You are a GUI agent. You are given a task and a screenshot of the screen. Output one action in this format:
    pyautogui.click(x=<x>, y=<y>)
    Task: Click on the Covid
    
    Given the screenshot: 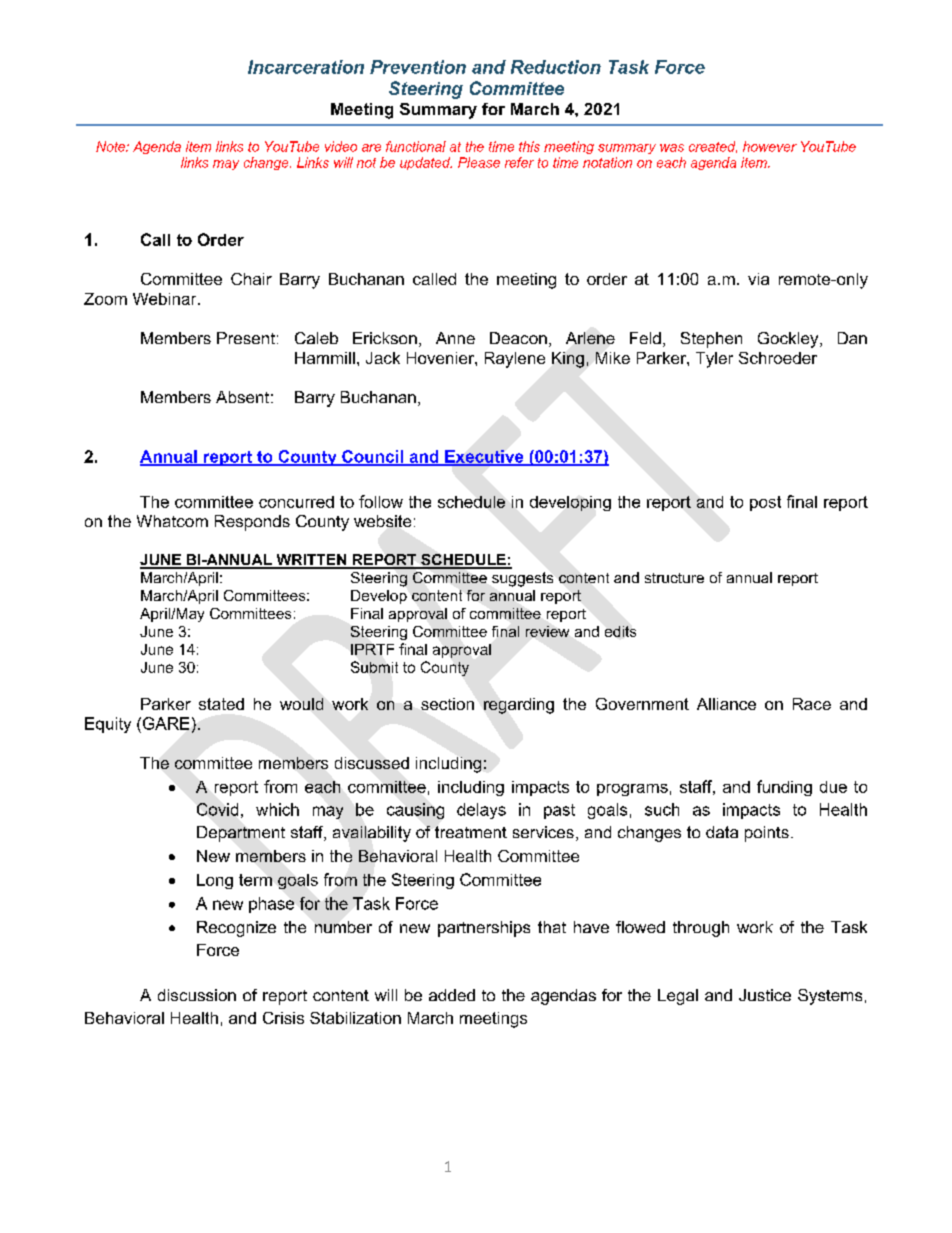 What is the action you would take?
    pyautogui.click(x=217, y=809)
